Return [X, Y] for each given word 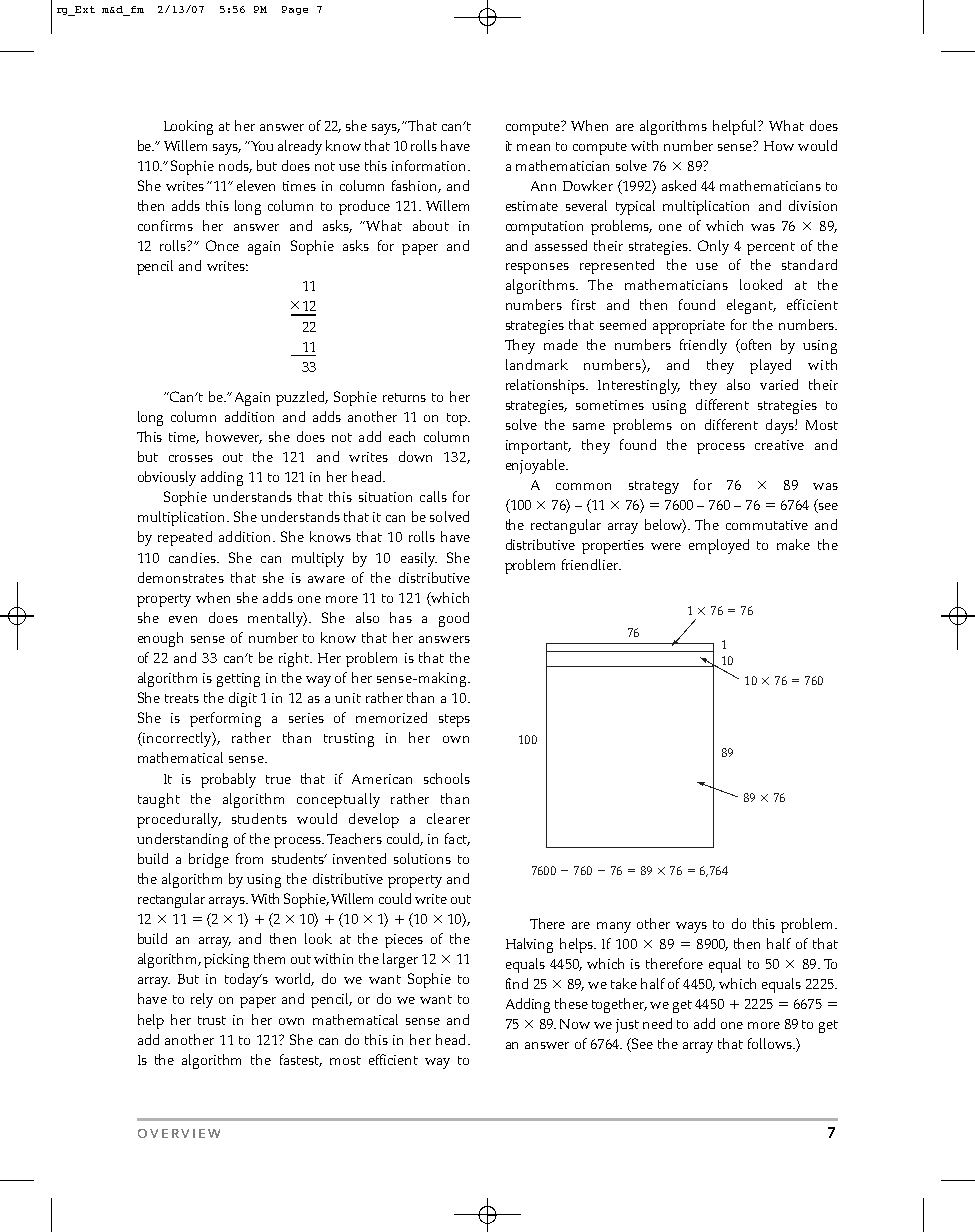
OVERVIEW [179, 1133]
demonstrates [181, 577]
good [454, 619]
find [517, 983]
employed [719, 546]
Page [295, 10]
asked [679, 185]
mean [533, 147]
